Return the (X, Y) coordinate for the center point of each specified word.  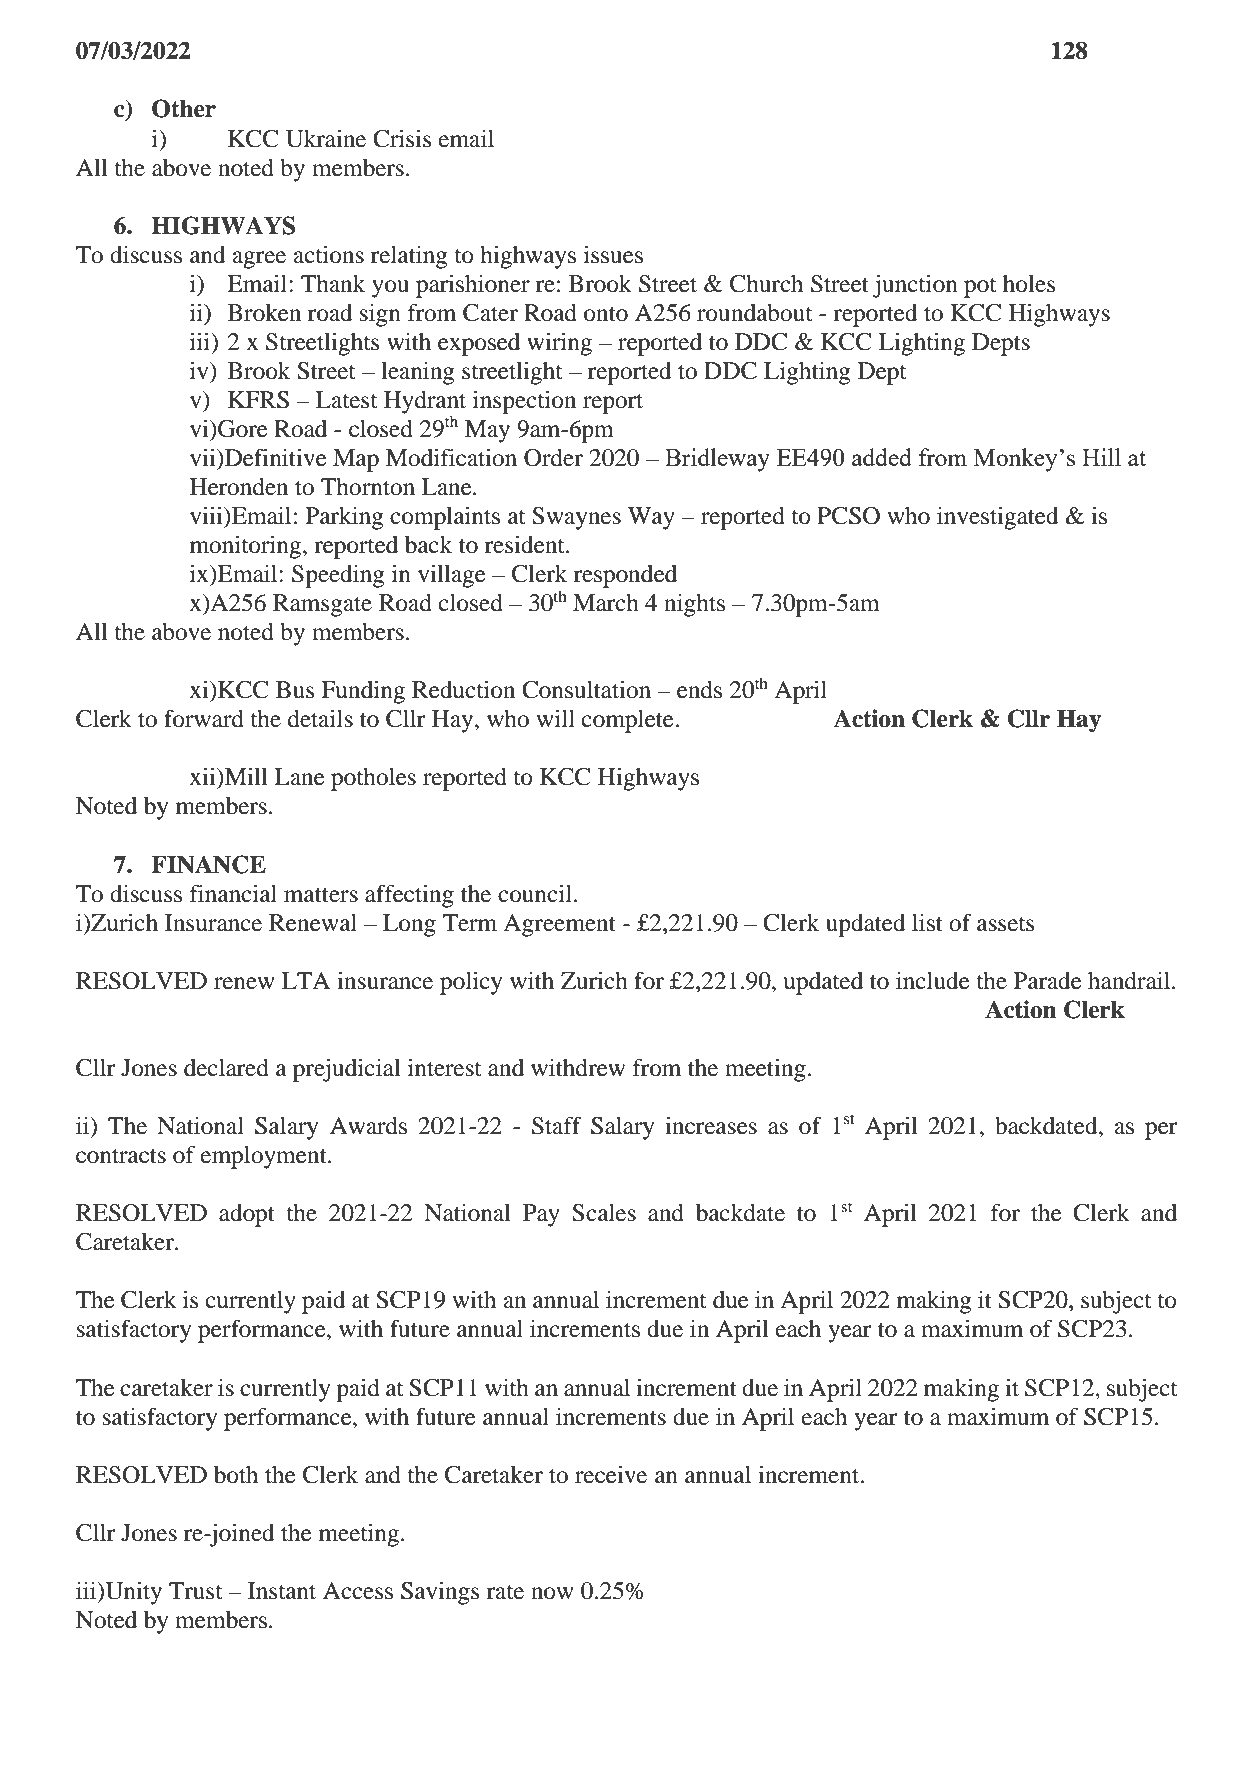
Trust (196, 1591)
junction (915, 286)
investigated (998, 518)
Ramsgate (322, 605)
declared (226, 1068)
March (606, 603)
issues (613, 255)
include (933, 981)
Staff (557, 1125)
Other (184, 108)
